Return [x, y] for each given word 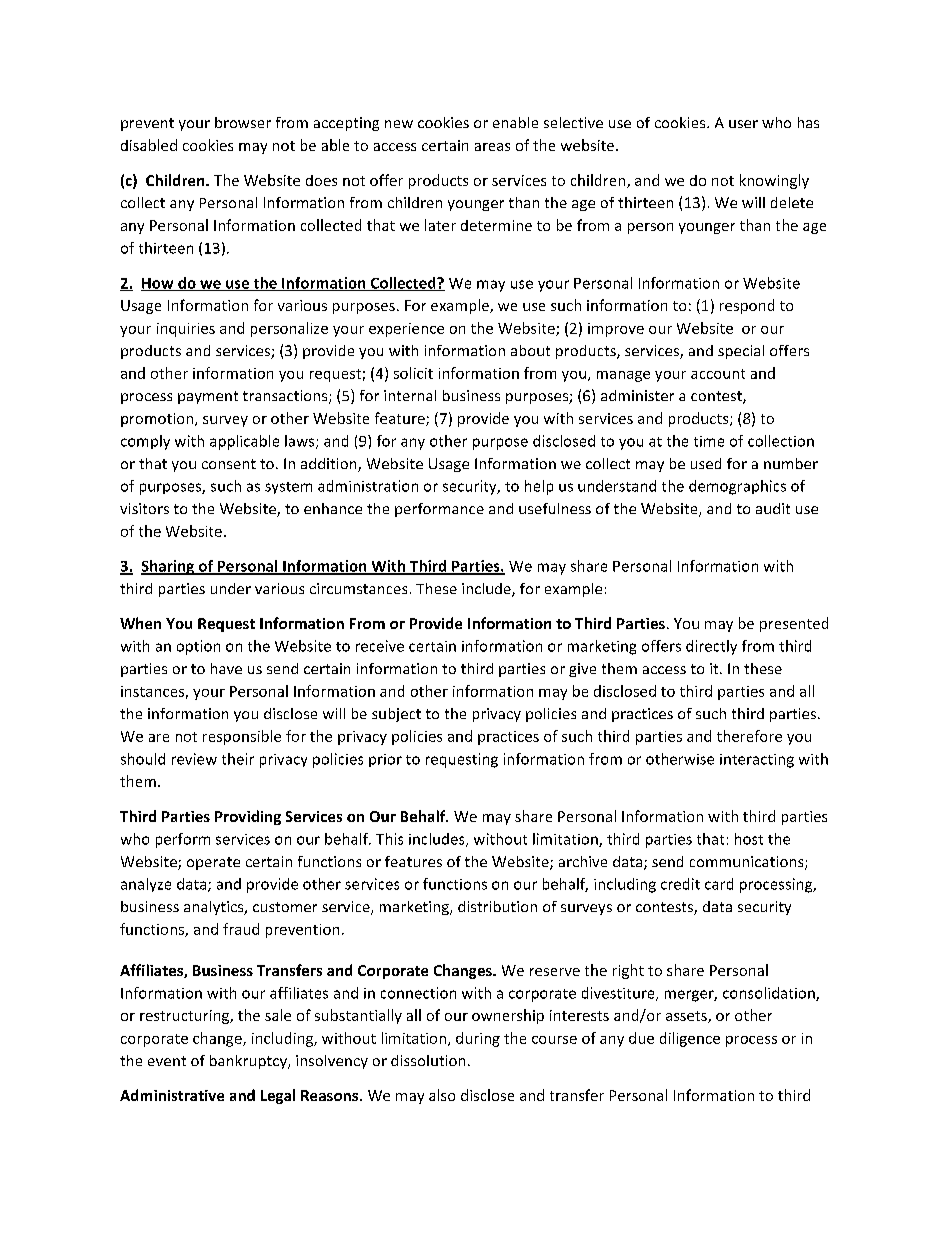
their [238, 759]
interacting [757, 761]
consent [229, 464]
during [478, 1039]
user [743, 124]
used [706, 463]
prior [385, 760]
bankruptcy [249, 1062]
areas [492, 147]
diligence [690, 1039]
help [539, 487]
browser [243, 122]
